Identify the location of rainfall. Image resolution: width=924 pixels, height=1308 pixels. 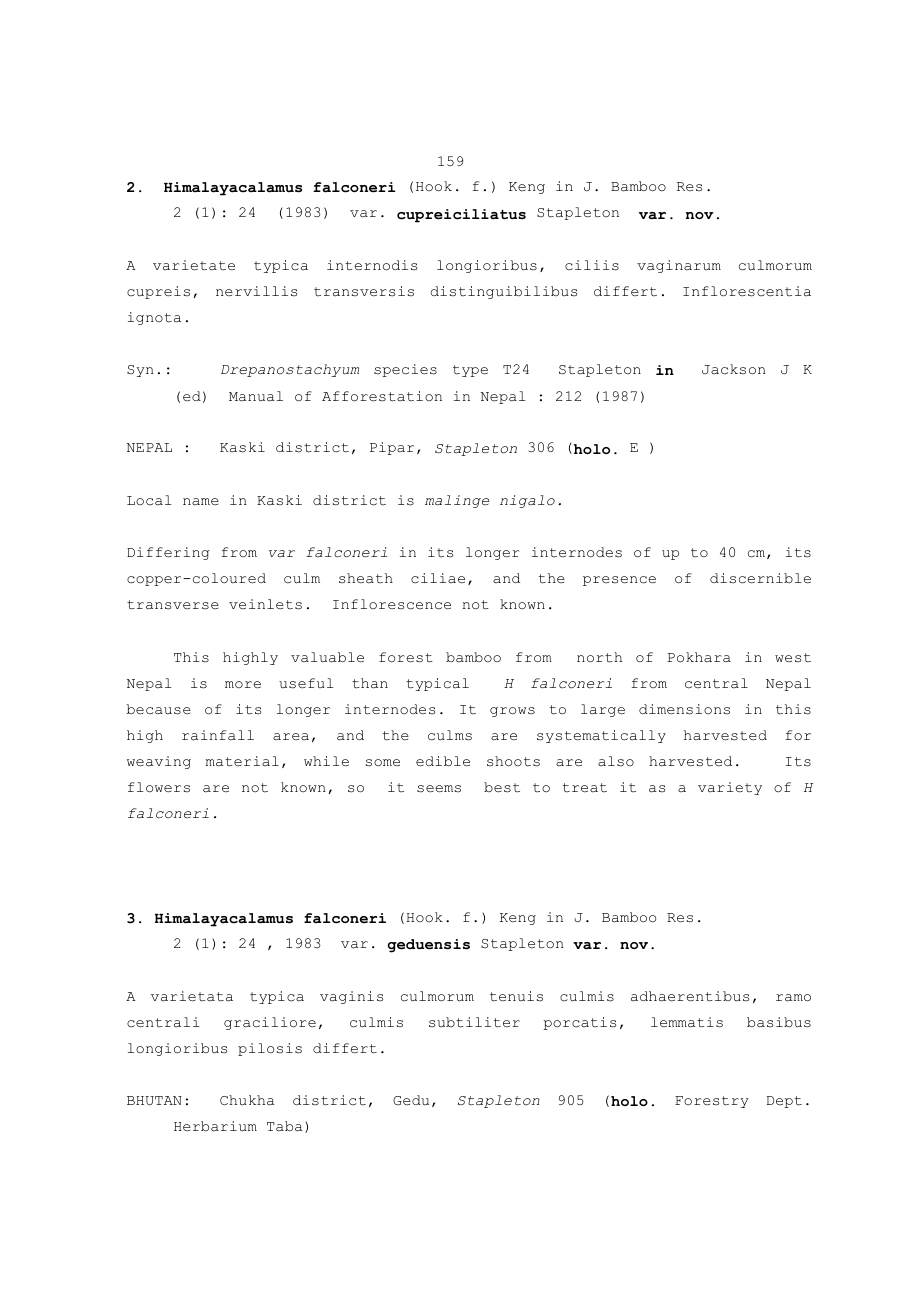
(218, 735).
